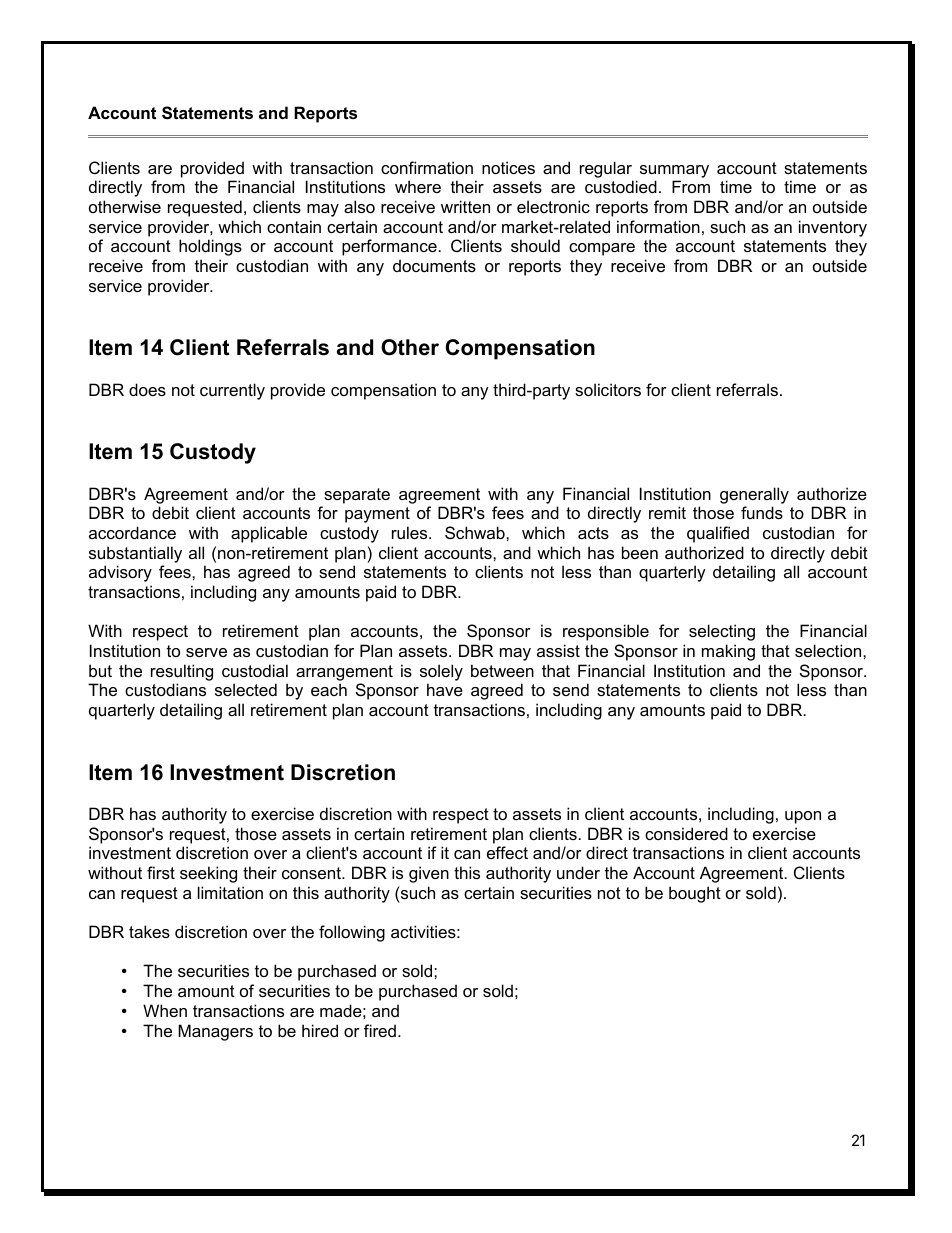  What do you see at coordinates (161, 872) in the screenshot?
I see `first` at bounding box center [161, 872].
